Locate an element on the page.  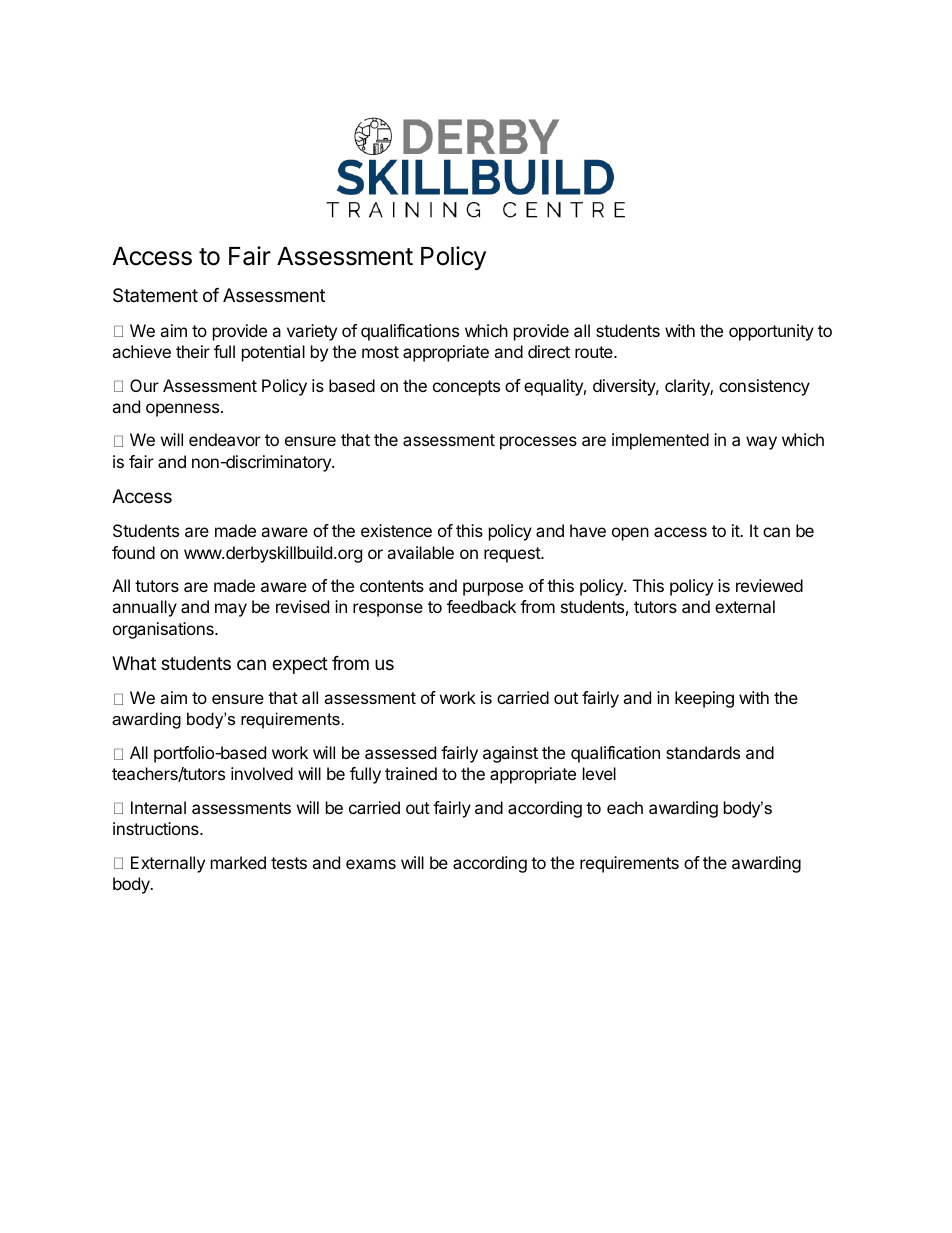
may is located at coordinates (231, 610).
